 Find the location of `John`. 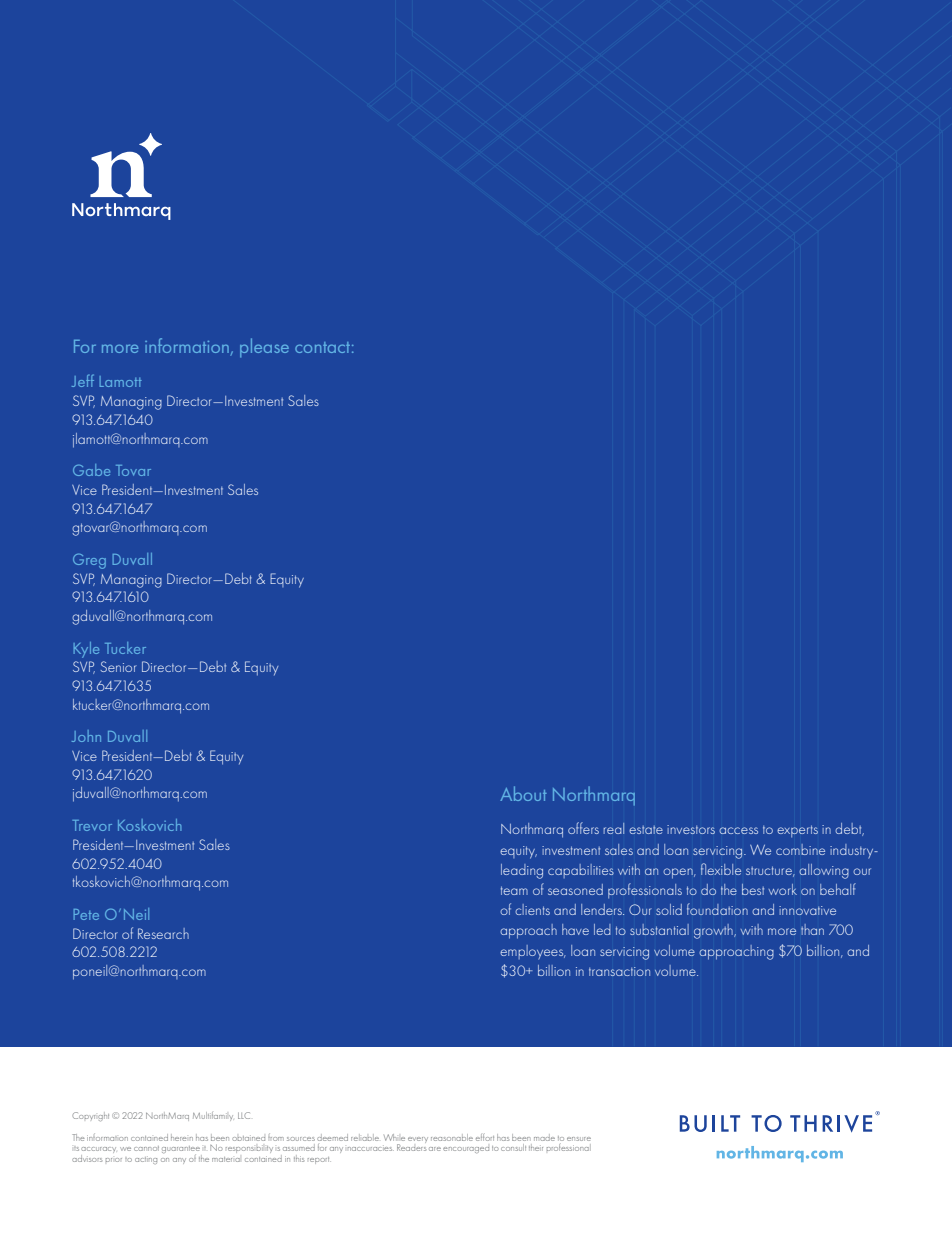

John is located at coordinates (86, 736).
